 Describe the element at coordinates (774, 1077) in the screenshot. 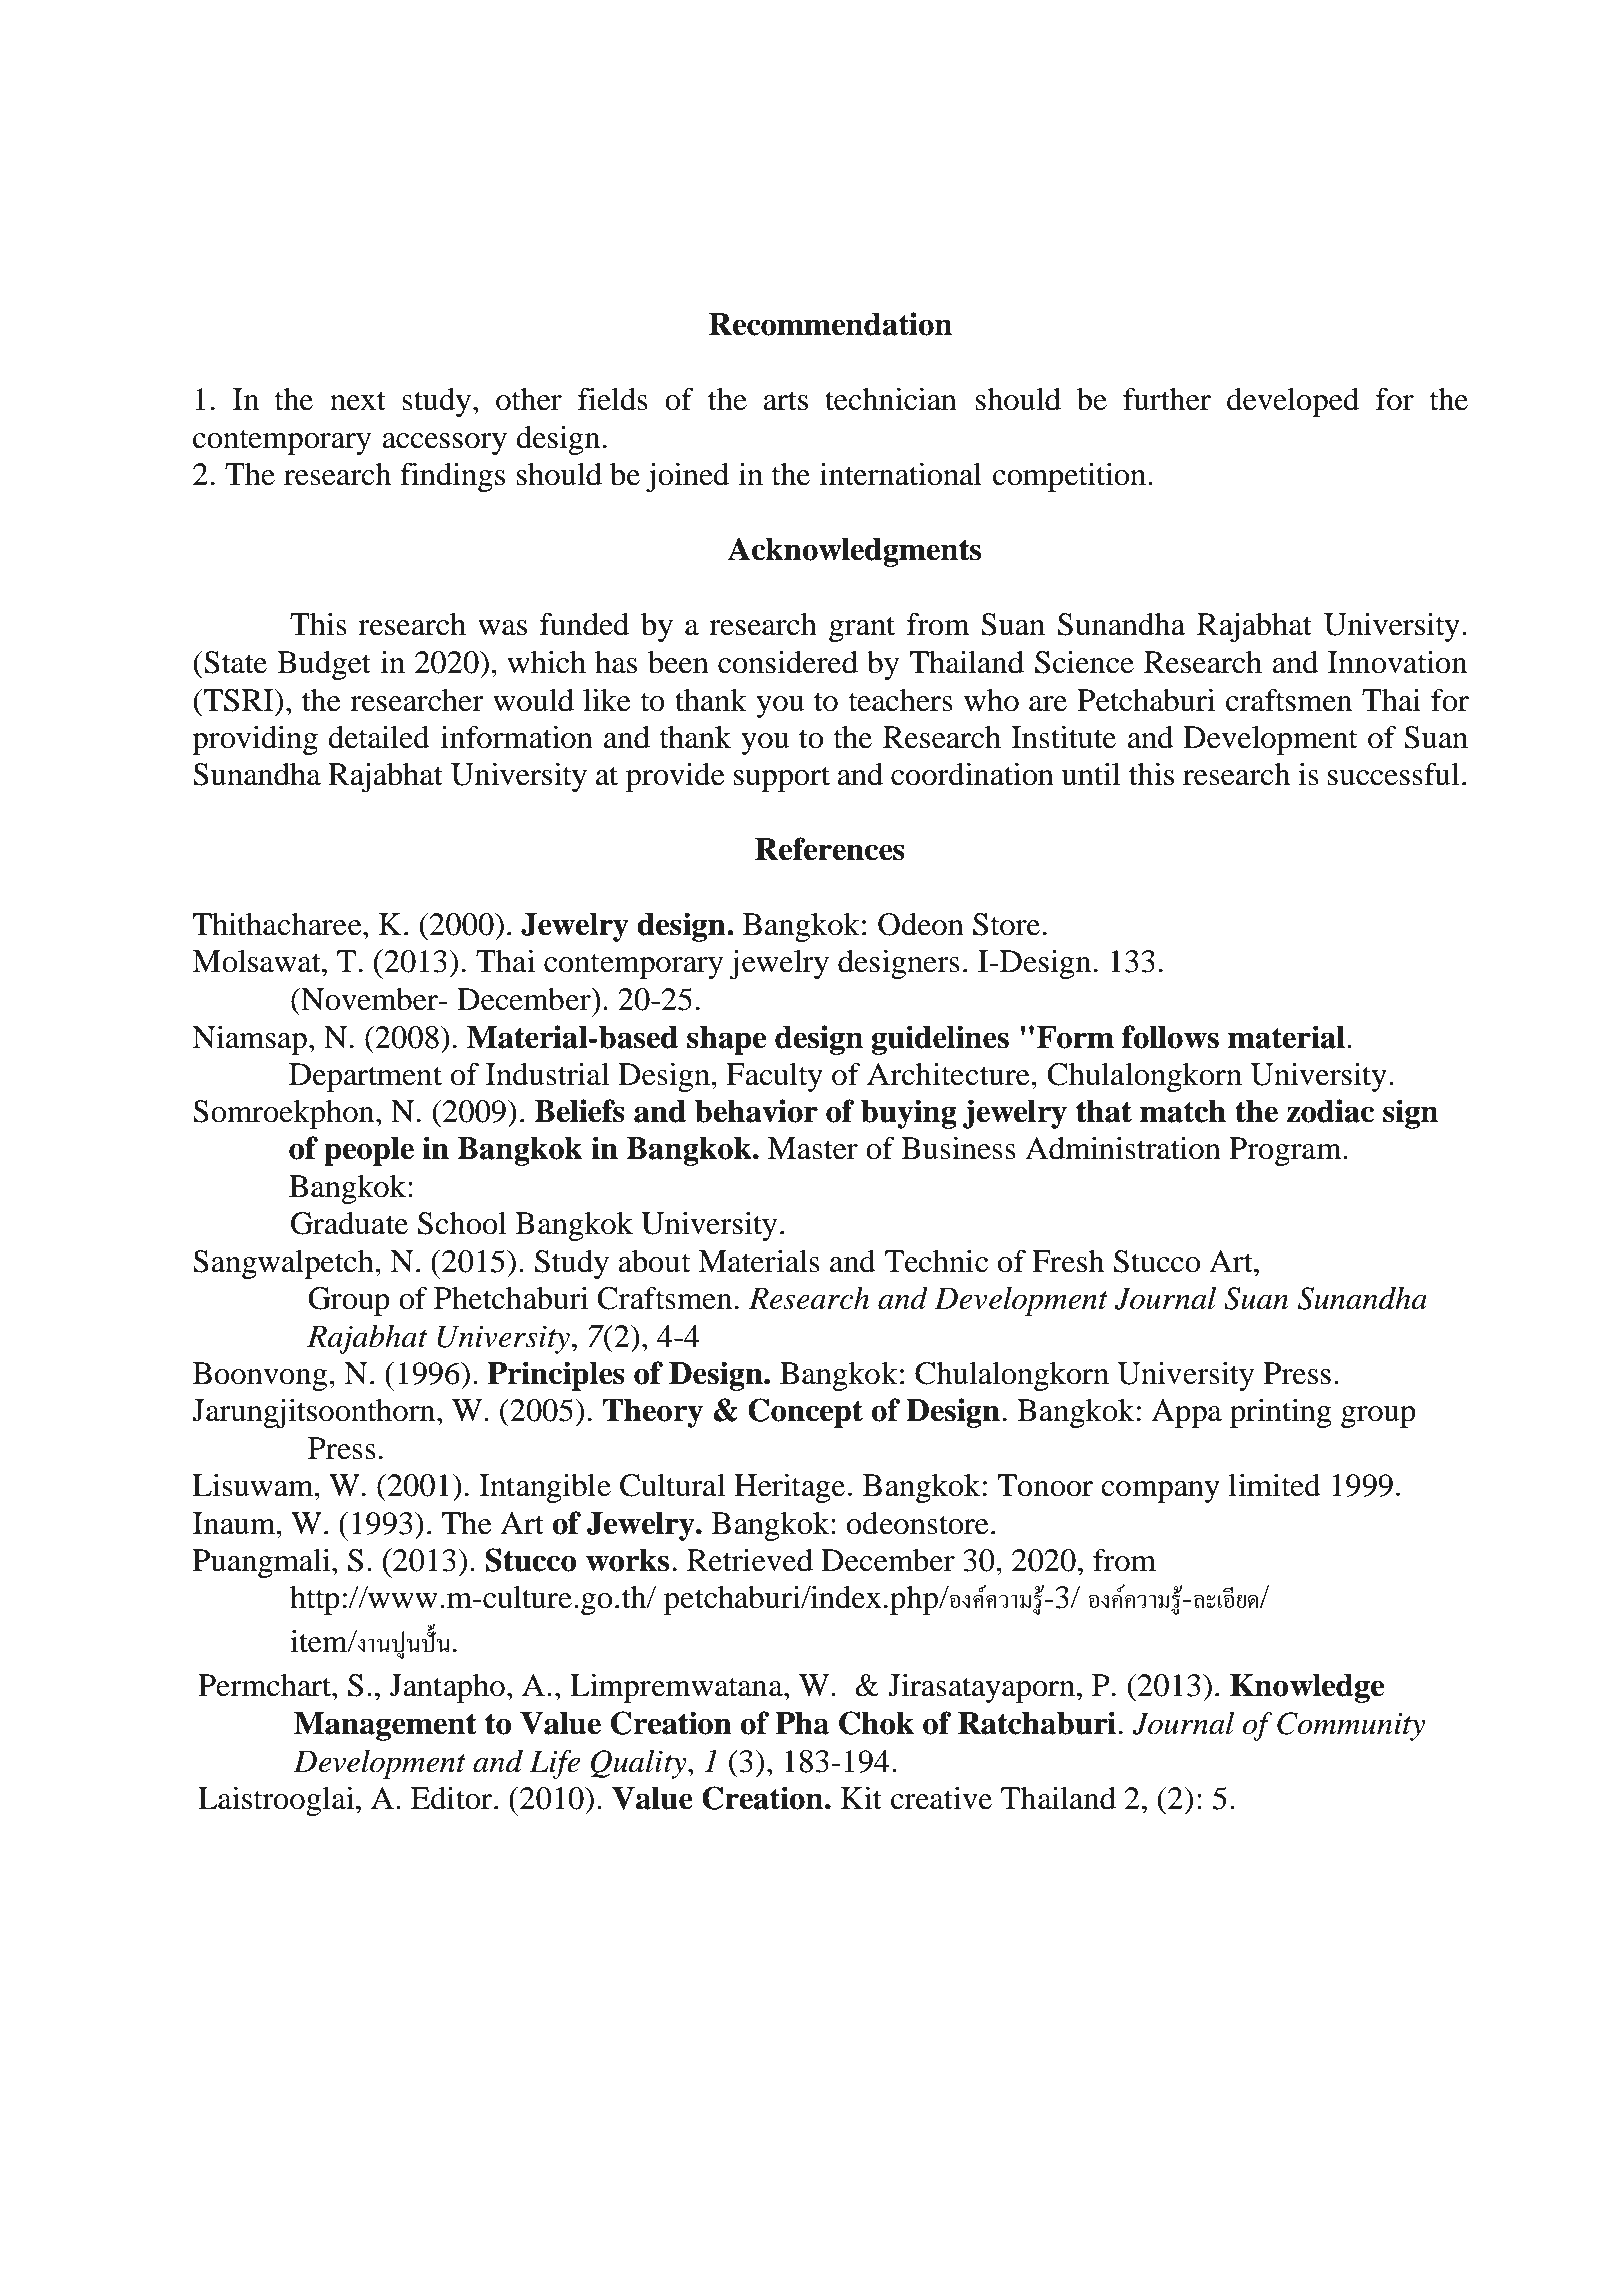

I see `Faculty` at that location.
